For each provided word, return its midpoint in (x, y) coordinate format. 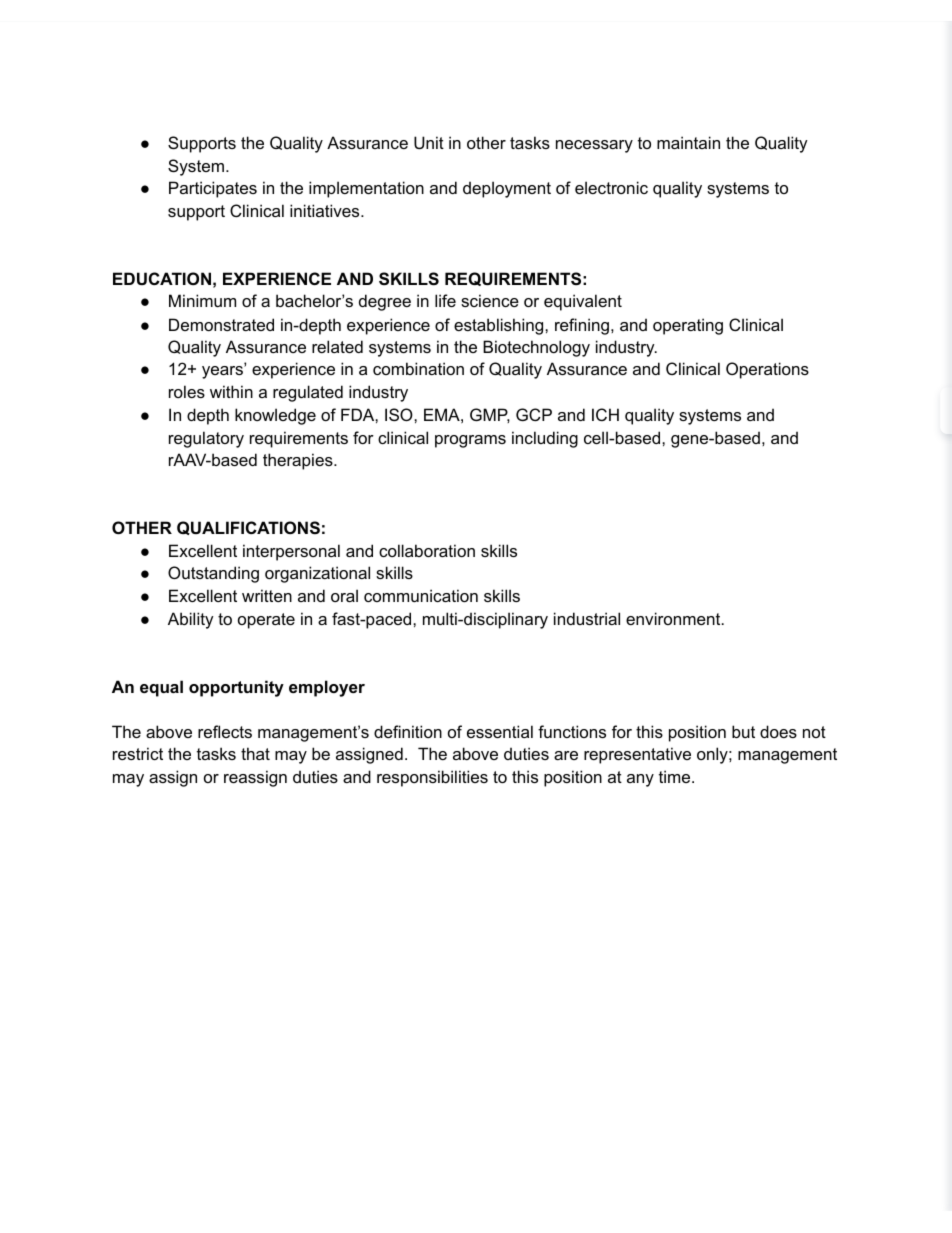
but (743, 731)
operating (688, 326)
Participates (213, 189)
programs (470, 441)
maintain (688, 142)
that (255, 753)
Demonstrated (221, 324)
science (490, 300)
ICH (605, 414)
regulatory (206, 439)
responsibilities (432, 778)
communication (421, 595)
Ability (191, 620)
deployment (507, 189)
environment (674, 618)
